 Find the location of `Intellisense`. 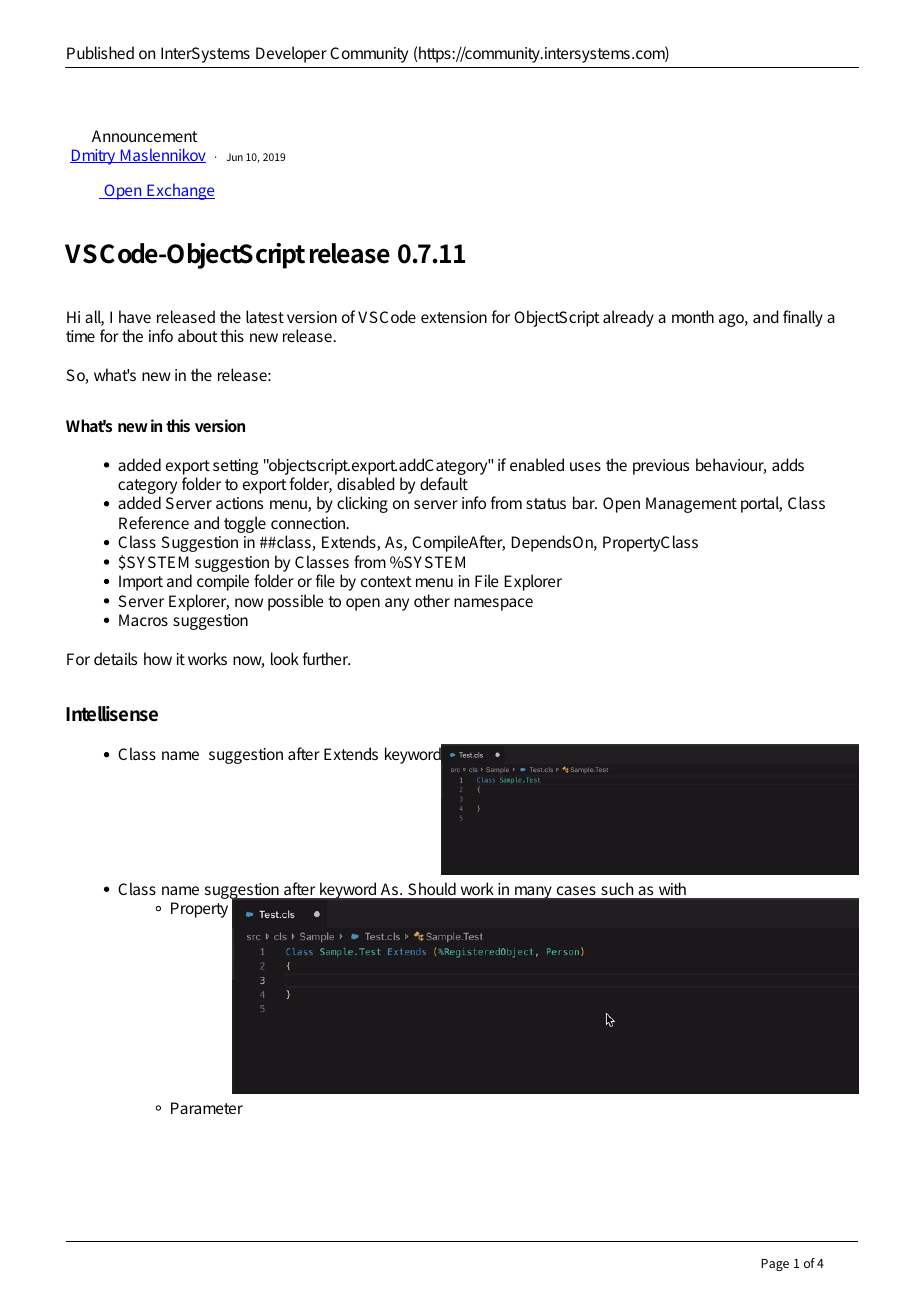

Intellisense is located at coordinates (112, 714).
